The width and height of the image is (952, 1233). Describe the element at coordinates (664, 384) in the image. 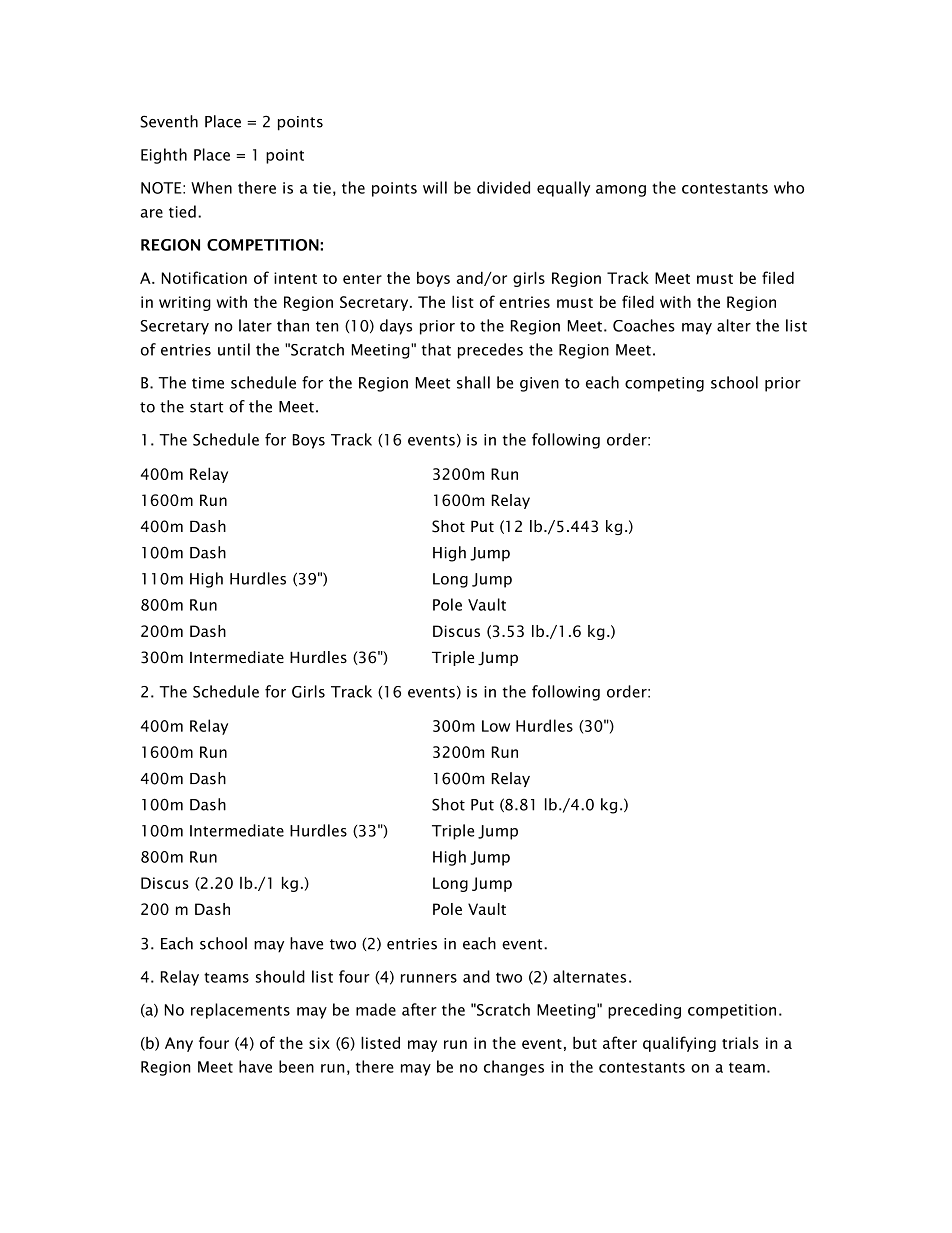

I see `competing` at that location.
